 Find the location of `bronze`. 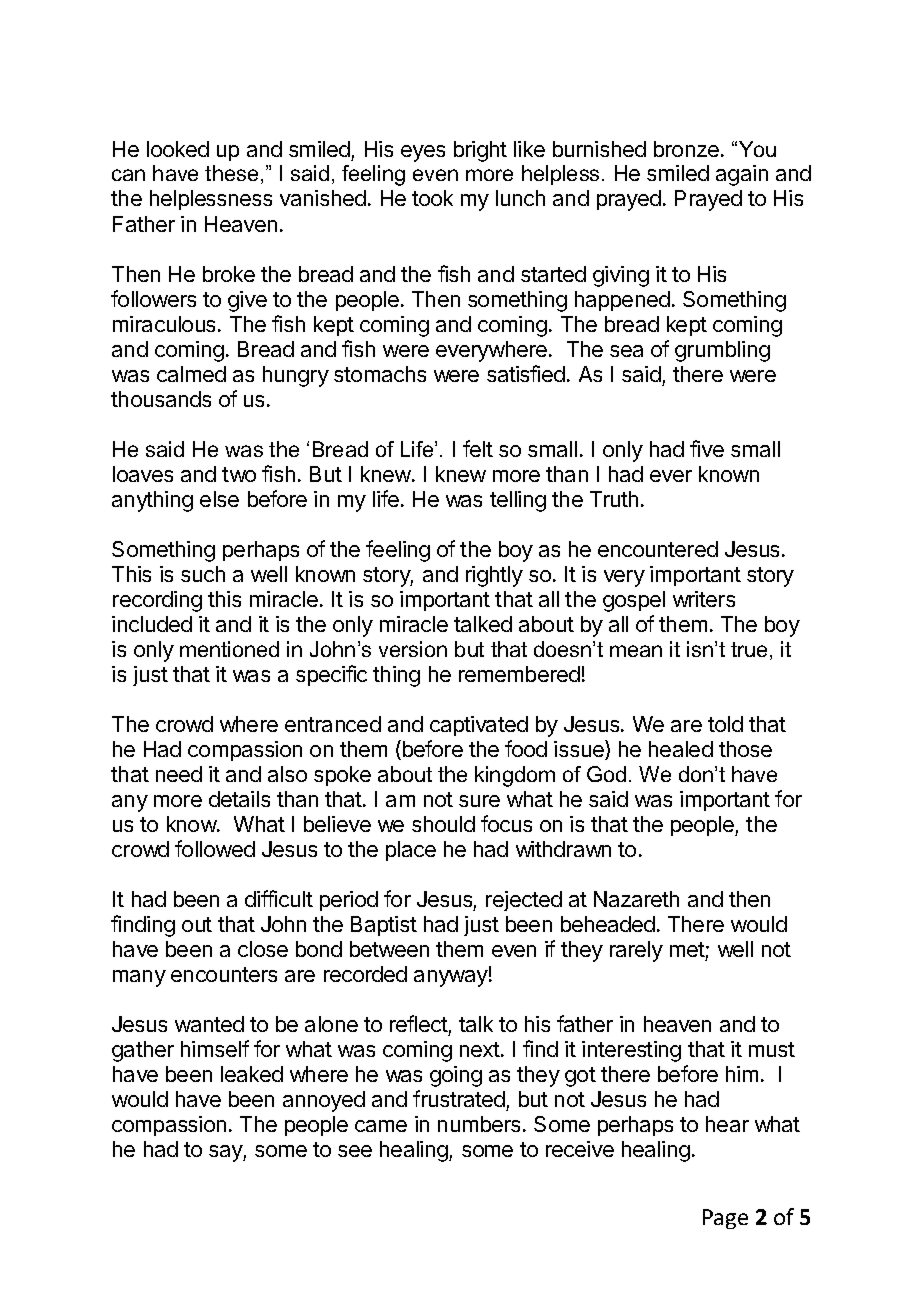

bronze is located at coordinates (686, 149).
